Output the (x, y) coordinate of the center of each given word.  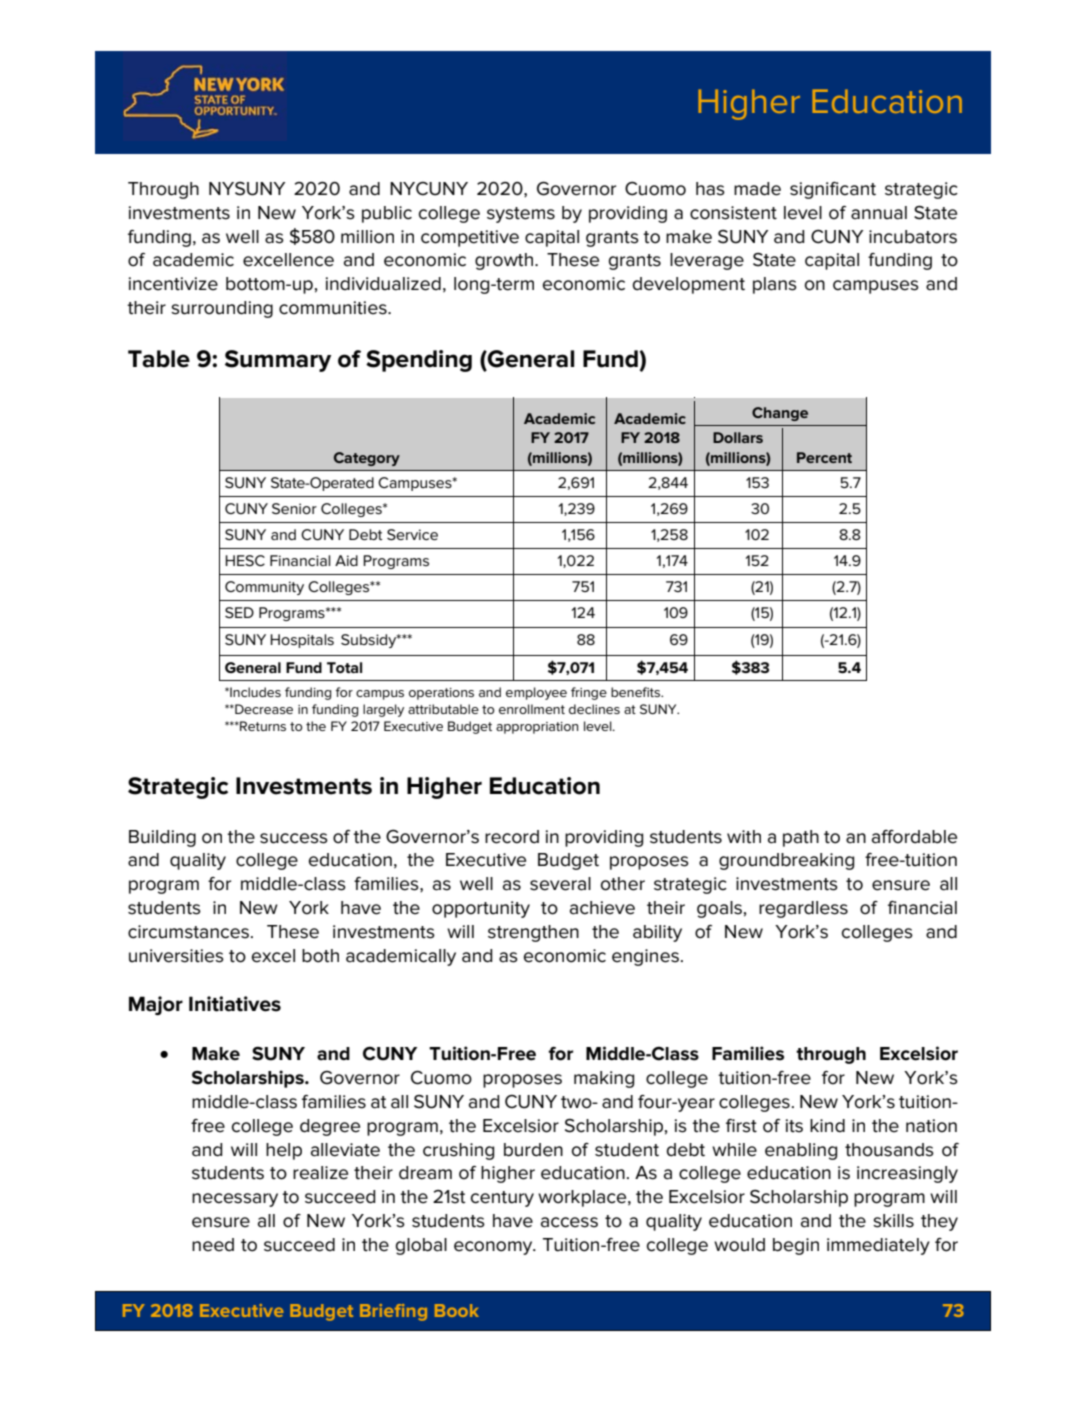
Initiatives (235, 1004)
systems (521, 215)
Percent (824, 457)
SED (239, 612)
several (560, 884)
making (604, 1079)
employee (536, 693)
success (294, 838)
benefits (637, 692)
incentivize (173, 284)
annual (879, 213)
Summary (278, 361)
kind (827, 1125)
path (801, 838)
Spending (419, 361)
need (213, 1245)
